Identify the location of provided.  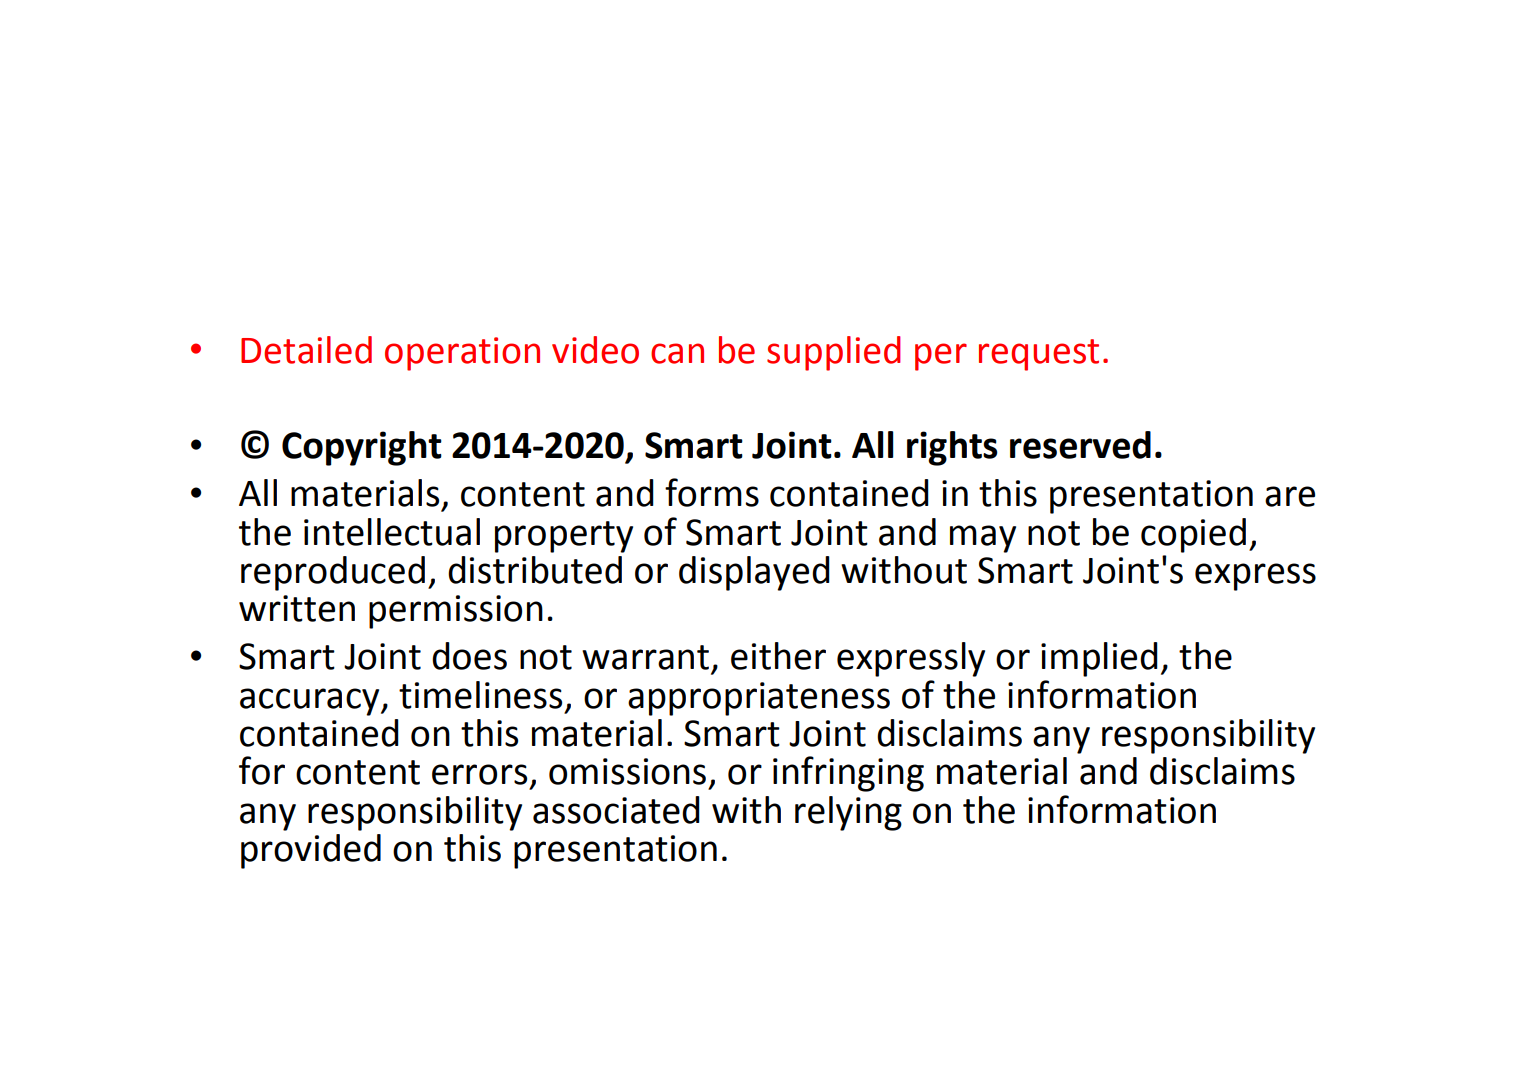
(311, 851).
